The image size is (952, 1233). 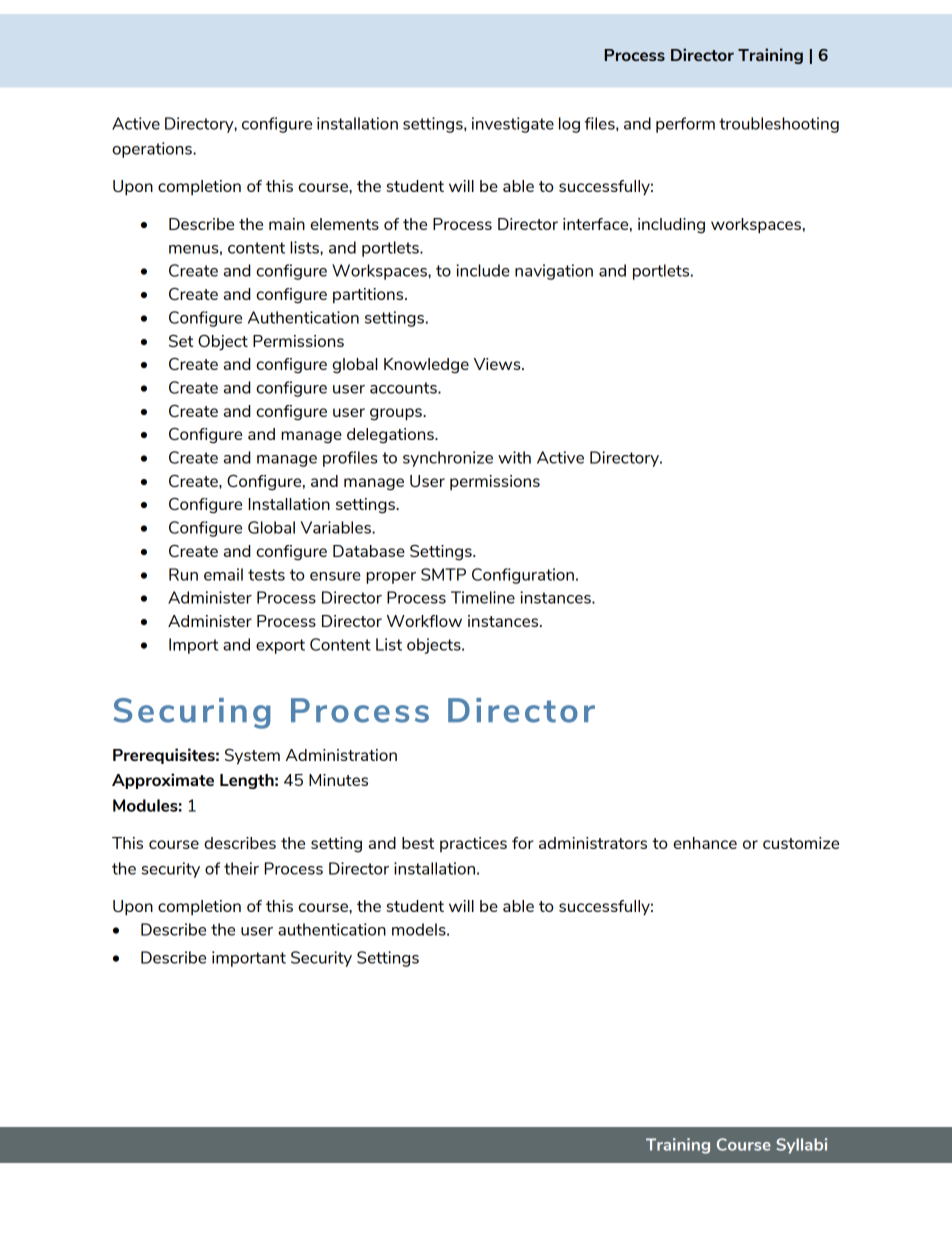 I want to click on synchronize, so click(x=448, y=459).
